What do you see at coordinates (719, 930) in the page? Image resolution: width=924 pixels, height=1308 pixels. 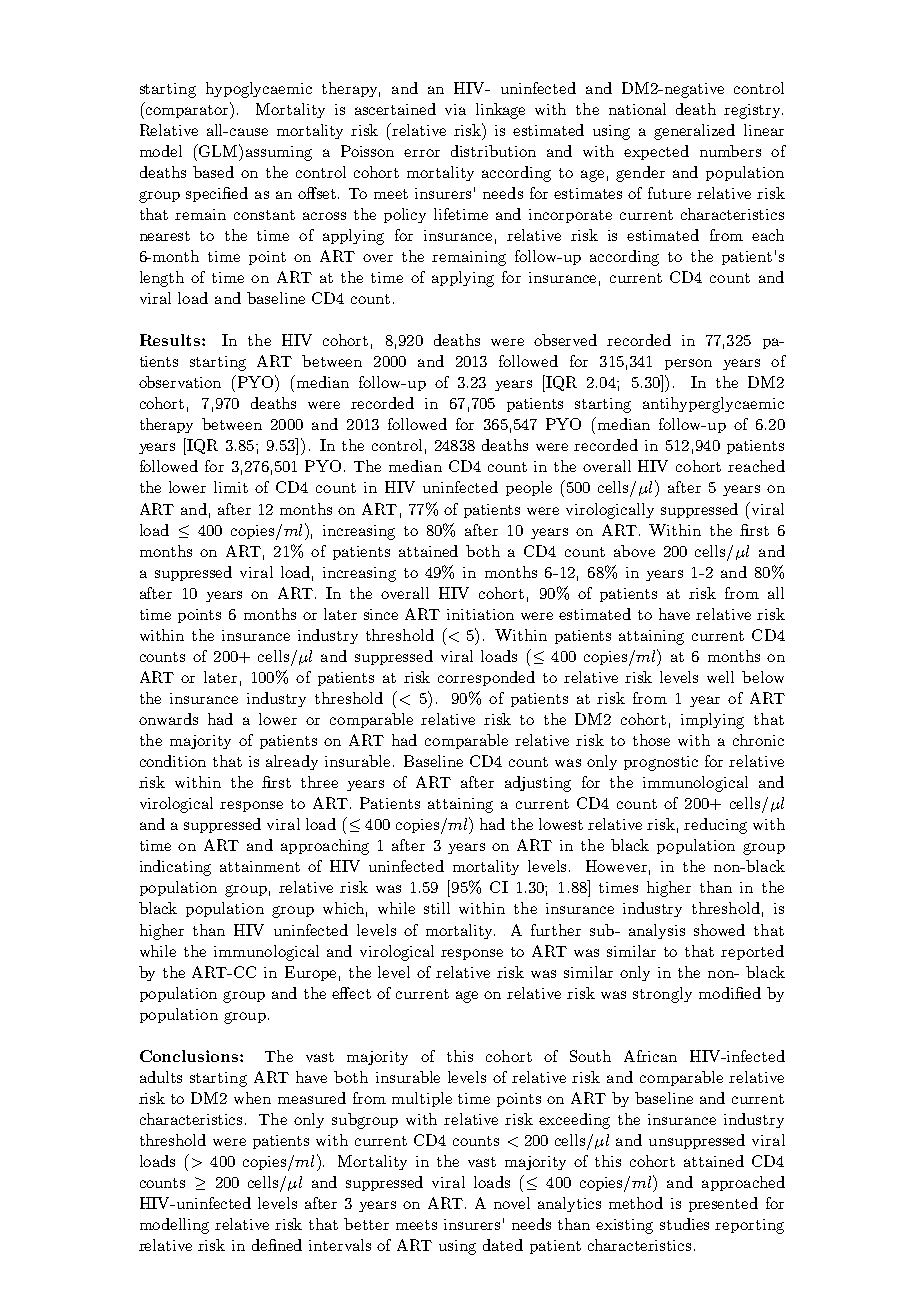 I see `showed` at bounding box center [719, 930].
